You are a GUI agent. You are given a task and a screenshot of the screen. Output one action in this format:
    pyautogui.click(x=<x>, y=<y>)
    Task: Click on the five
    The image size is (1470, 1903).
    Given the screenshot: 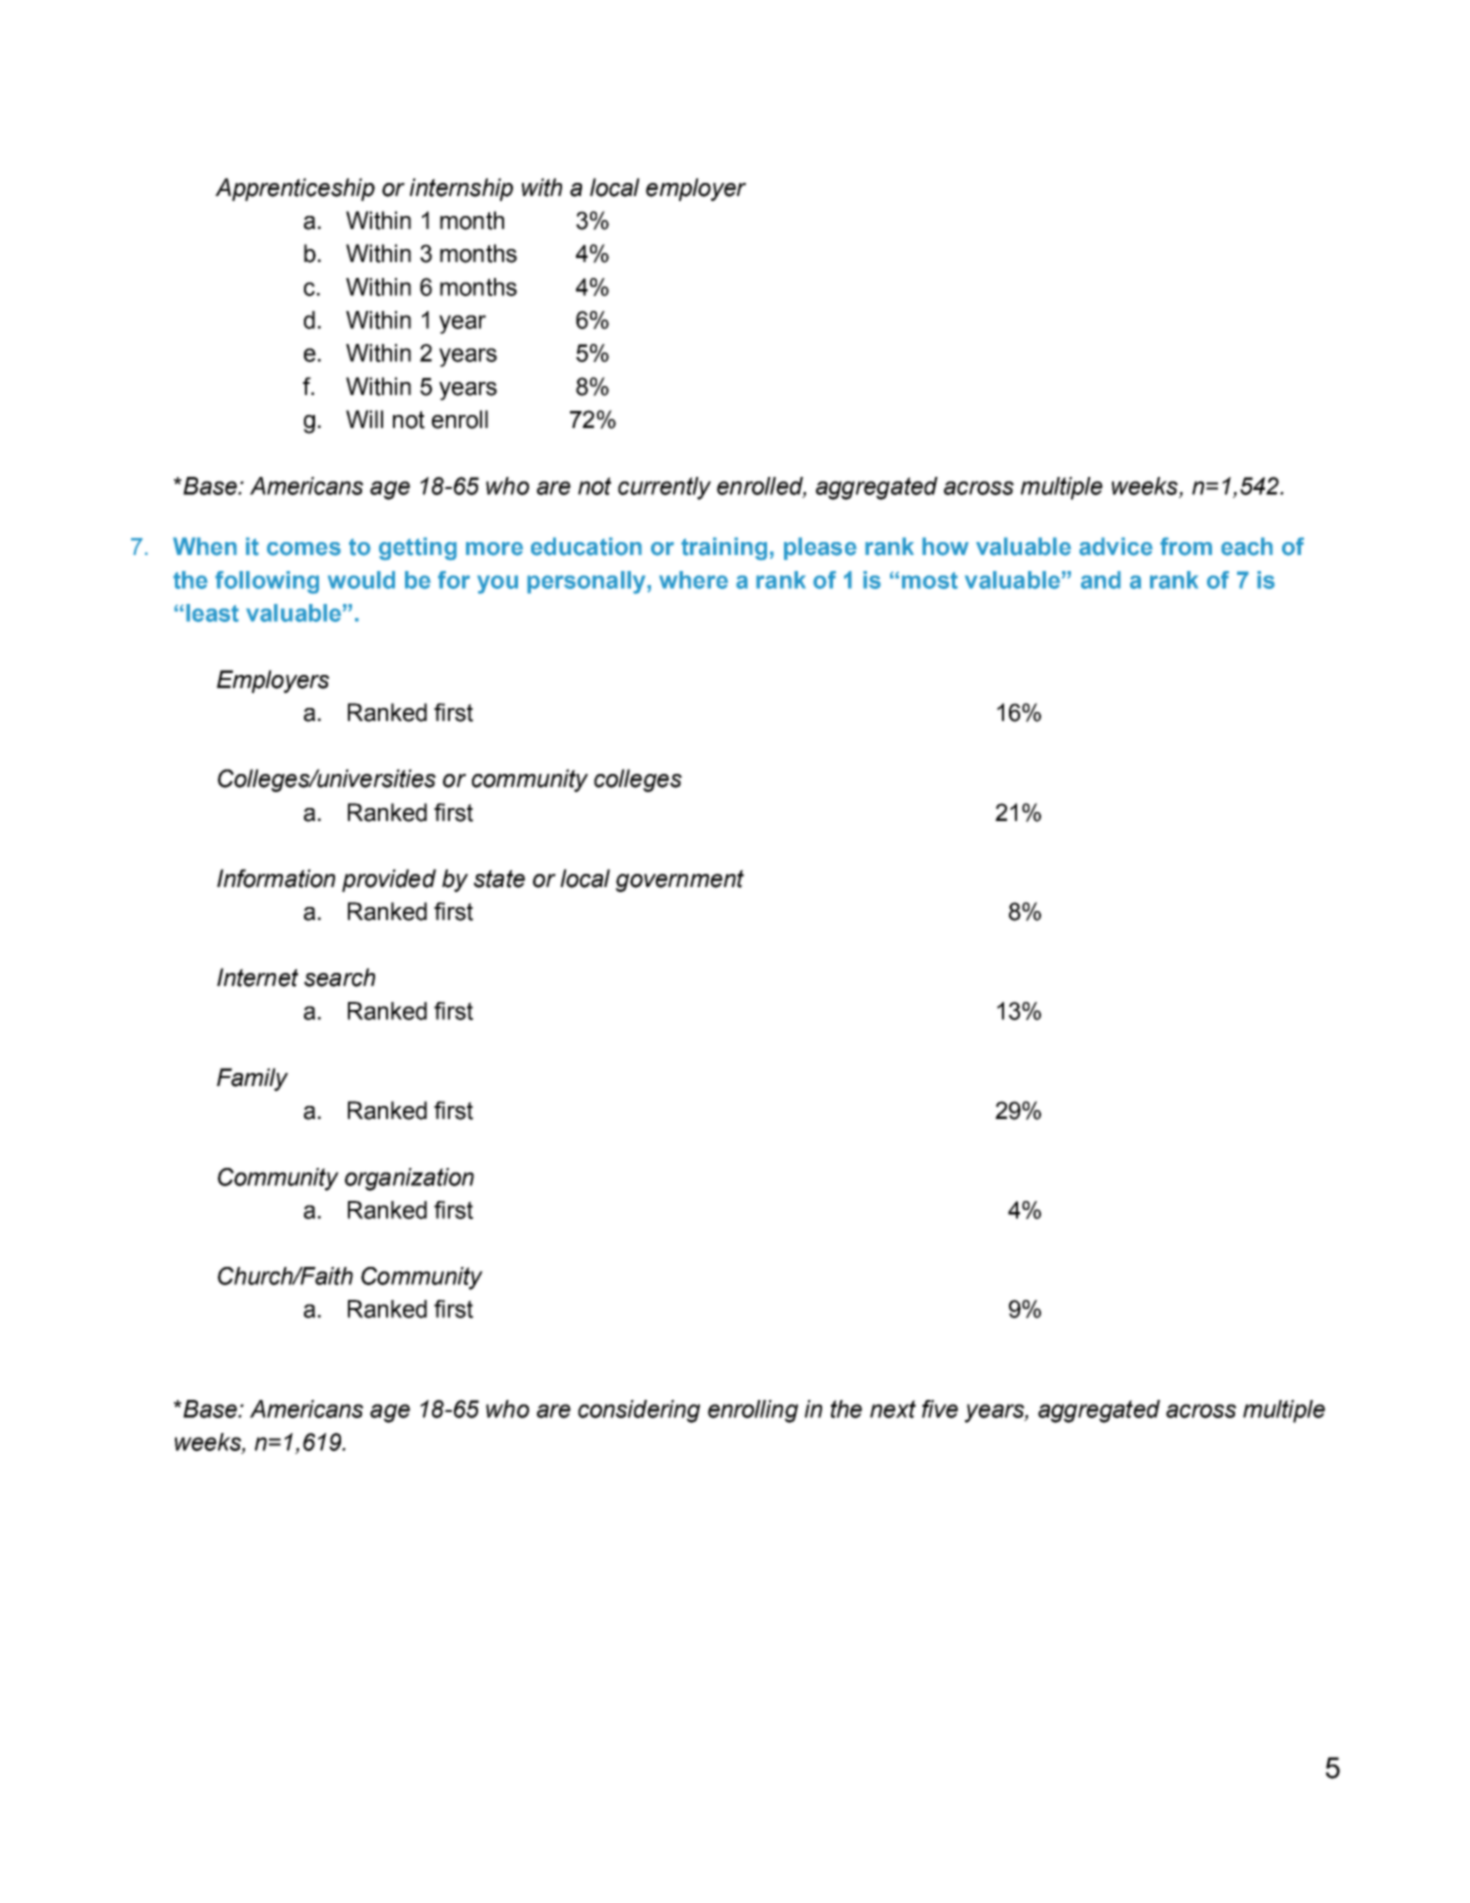 What is the action you would take?
    pyautogui.click(x=940, y=1409)
